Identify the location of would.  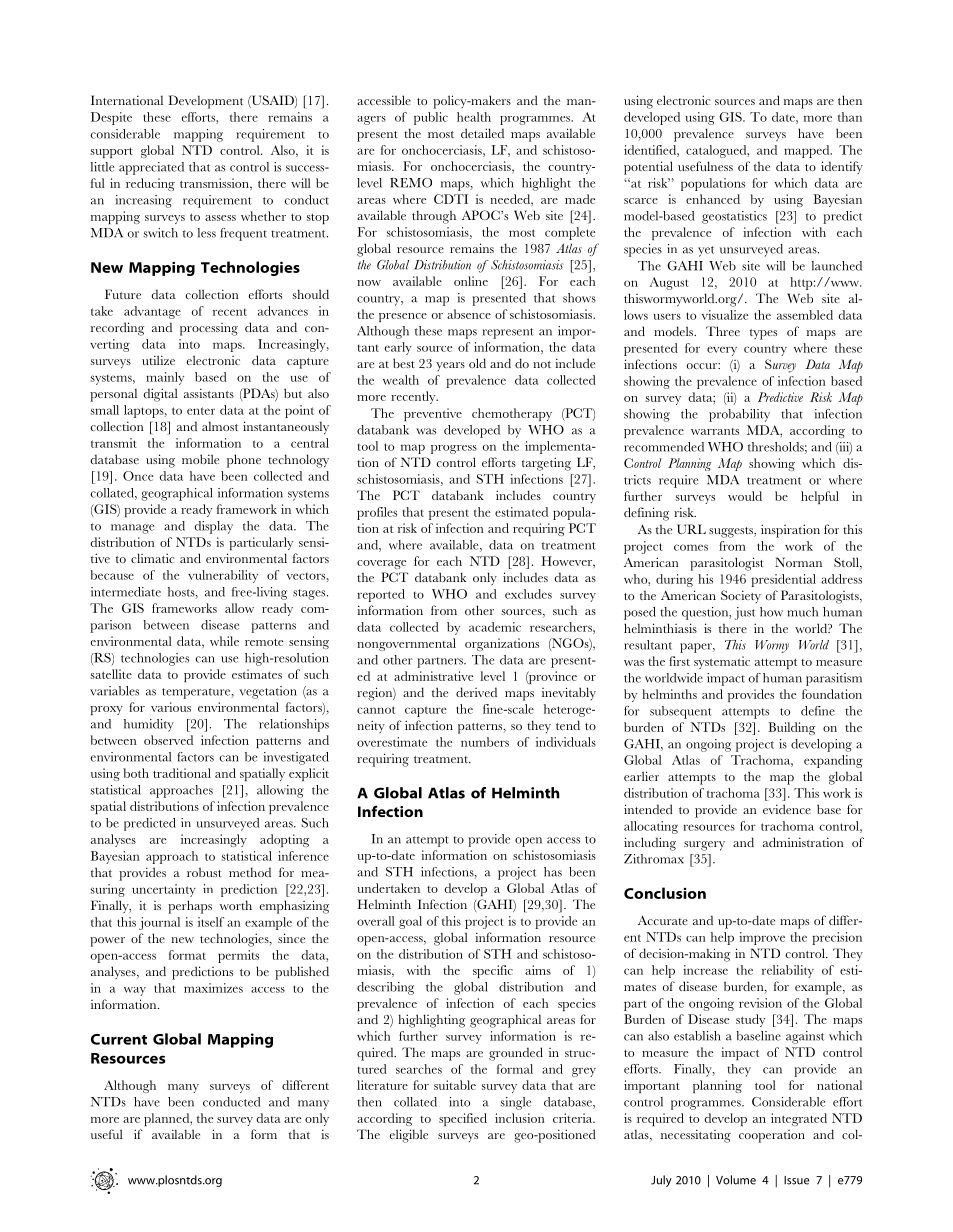
(745, 496).
